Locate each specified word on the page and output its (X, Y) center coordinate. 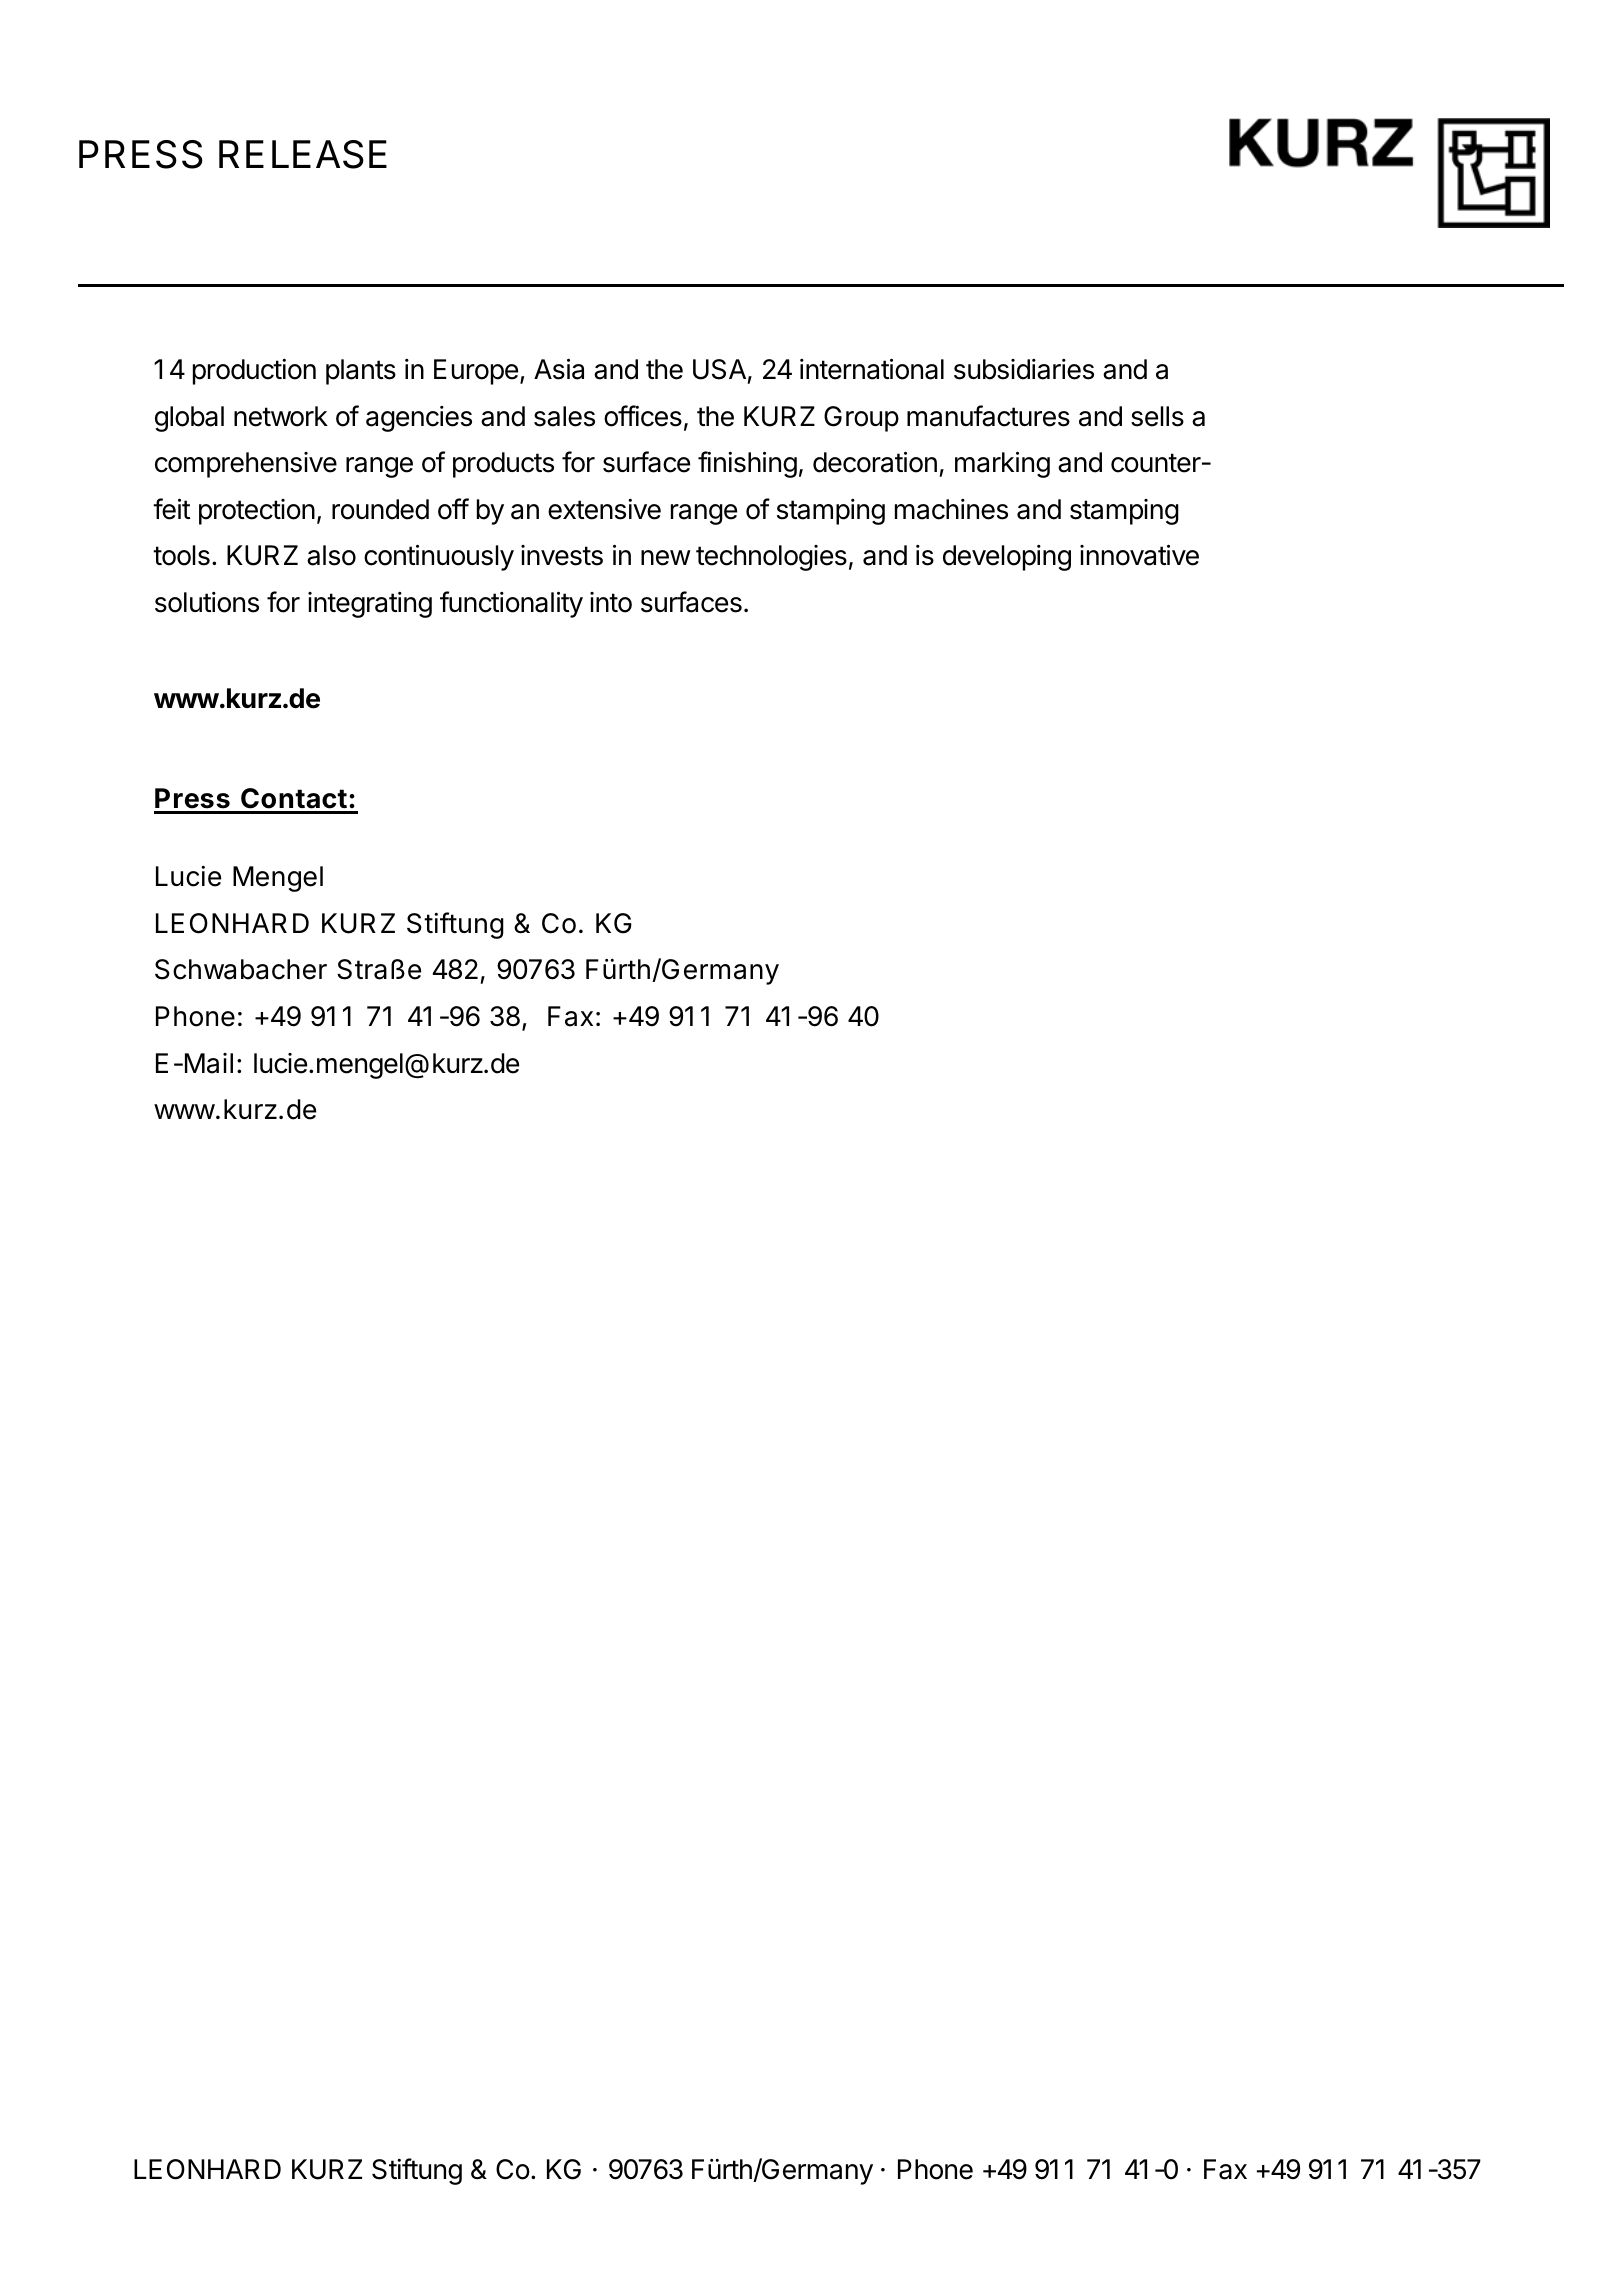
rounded (380, 509)
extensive (604, 509)
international (872, 369)
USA (719, 369)
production (254, 372)
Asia (559, 369)
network (281, 416)
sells (1157, 416)
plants (361, 372)
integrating (370, 605)
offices (643, 416)
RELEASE (303, 154)
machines (951, 509)
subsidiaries (1024, 369)
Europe (476, 372)
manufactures (988, 416)
